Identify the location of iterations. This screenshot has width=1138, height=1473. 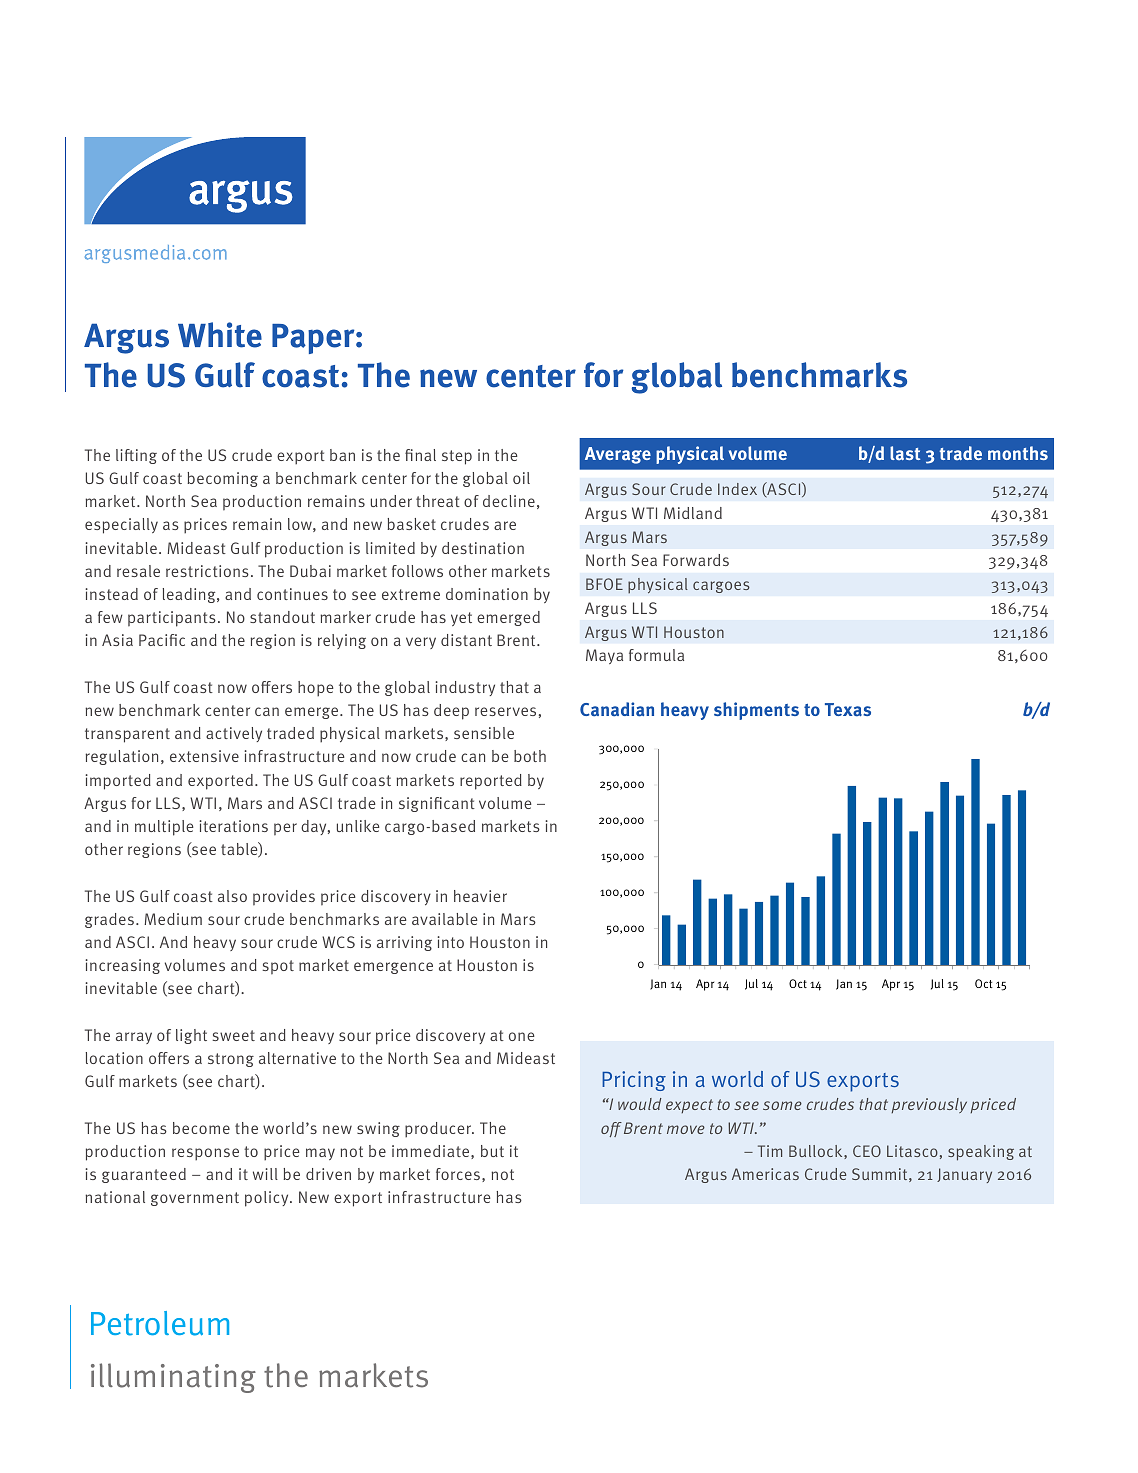
(233, 826).
